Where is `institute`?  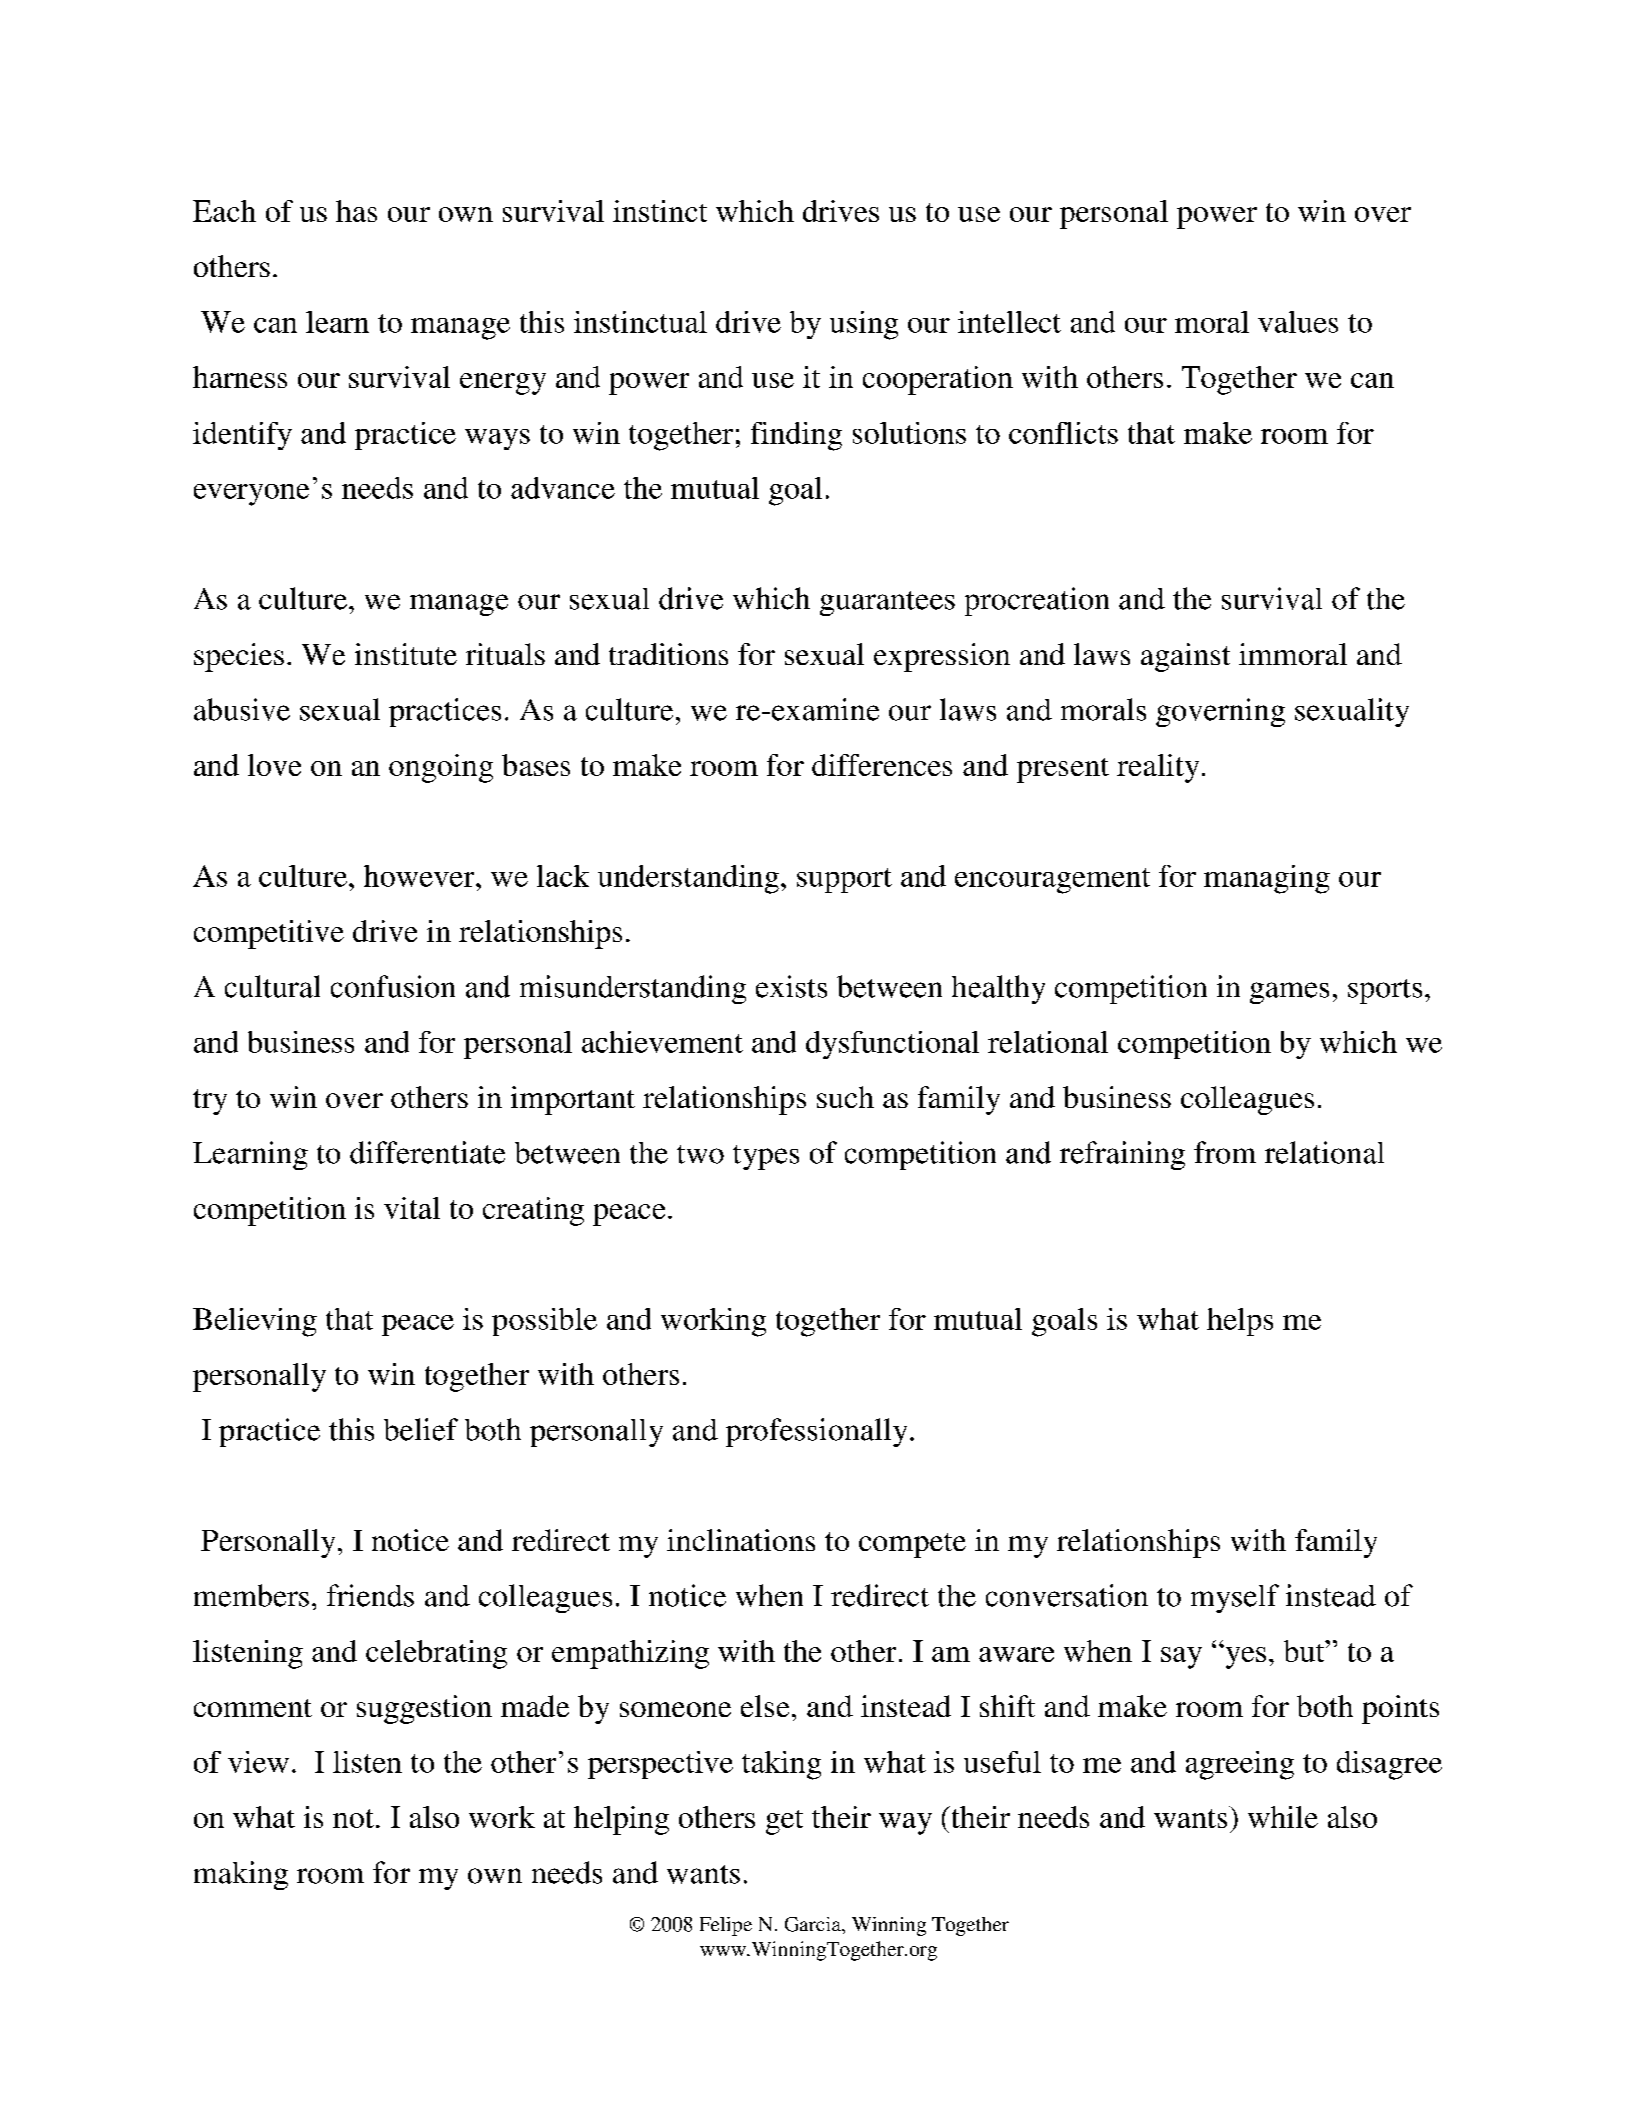 institute is located at coordinates (406, 654).
